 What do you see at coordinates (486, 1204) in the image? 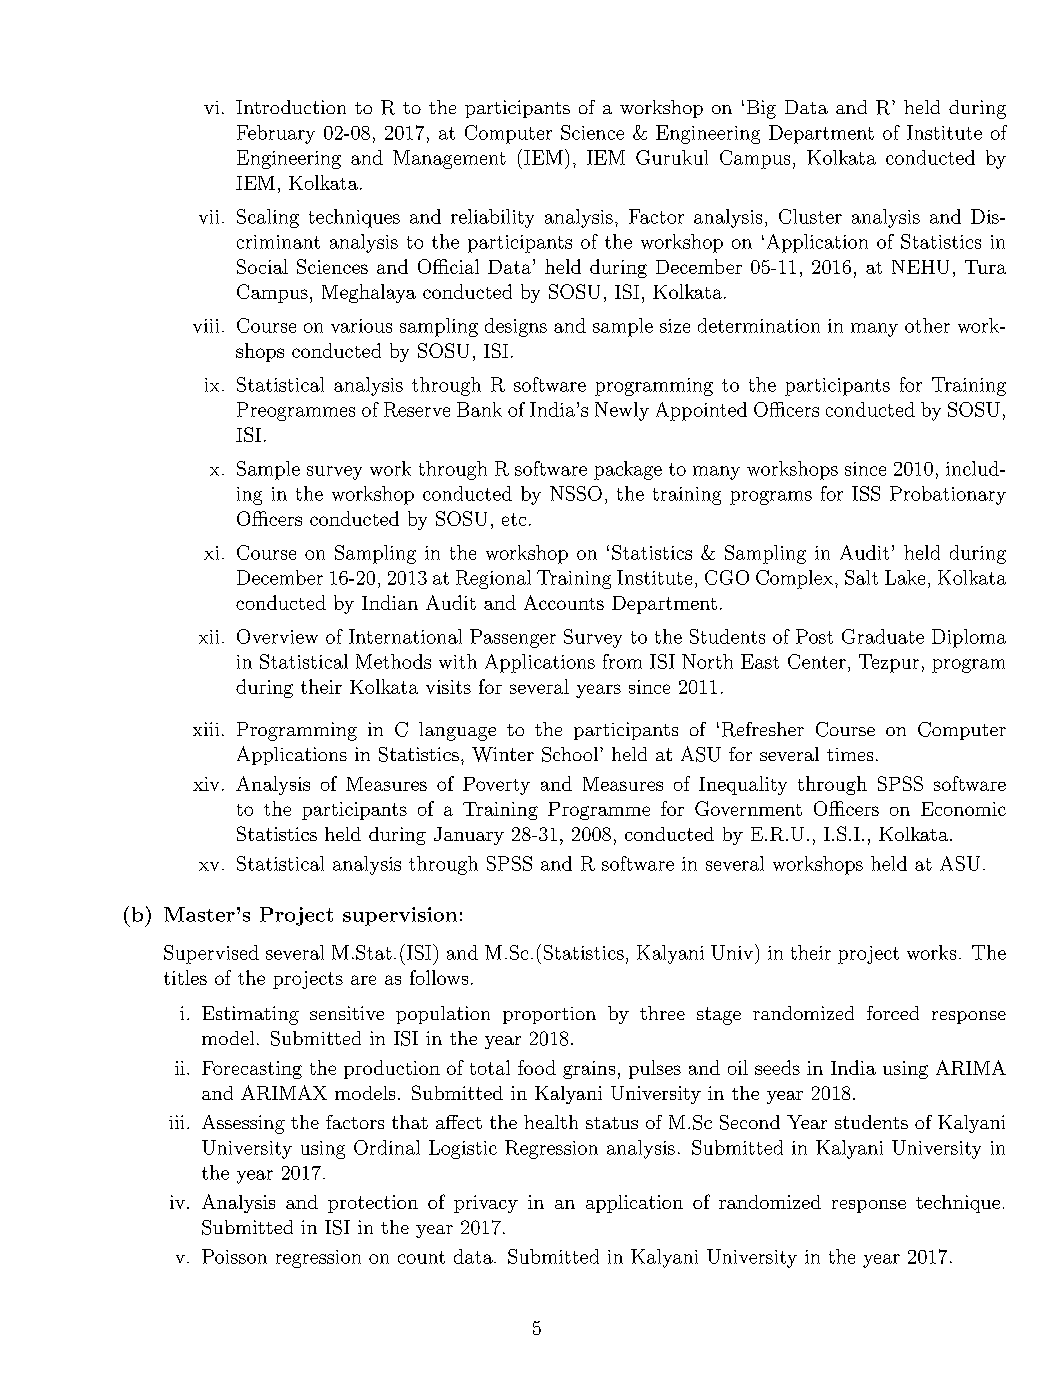
I see `privacy` at bounding box center [486, 1204].
